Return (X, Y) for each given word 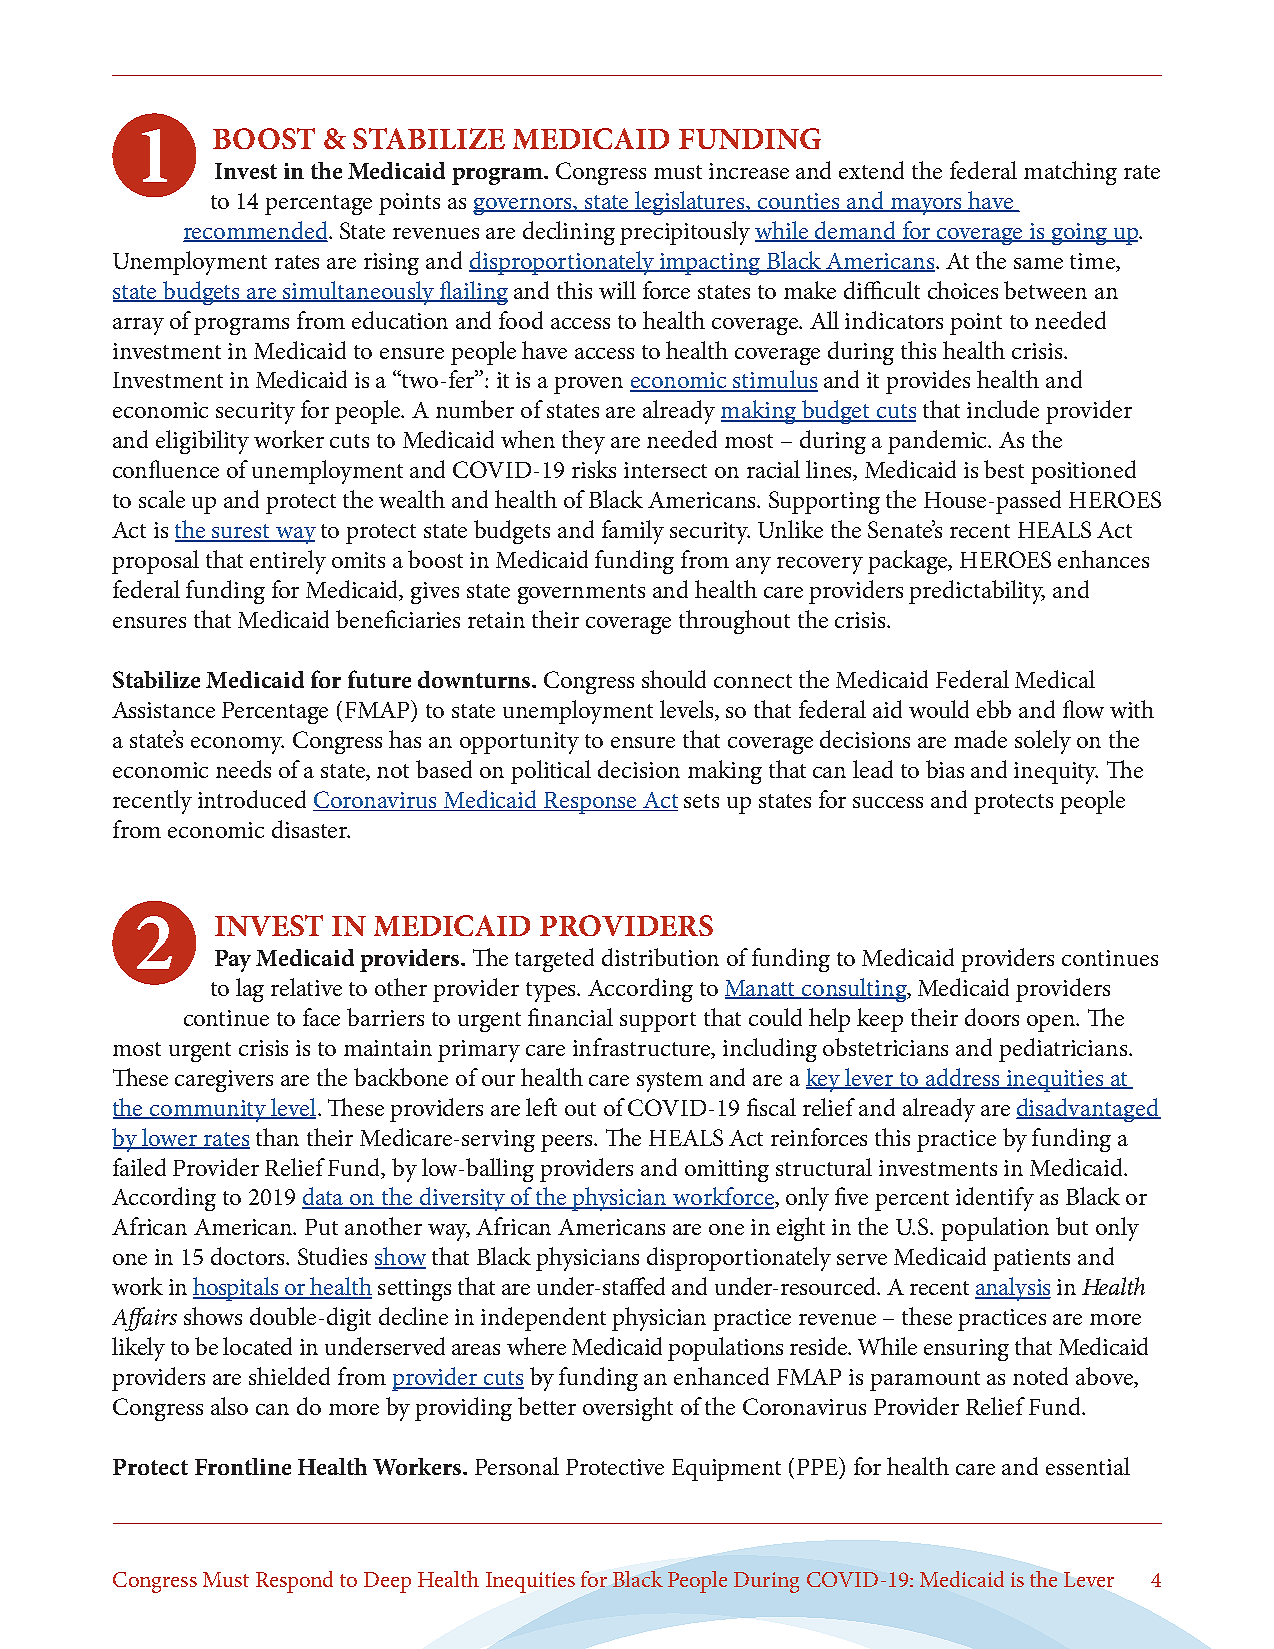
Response (591, 803)
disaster (310, 829)
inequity (1056, 773)
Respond (294, 1582)
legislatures (690, 203)
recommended (257, 231)
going (1079, 234)
